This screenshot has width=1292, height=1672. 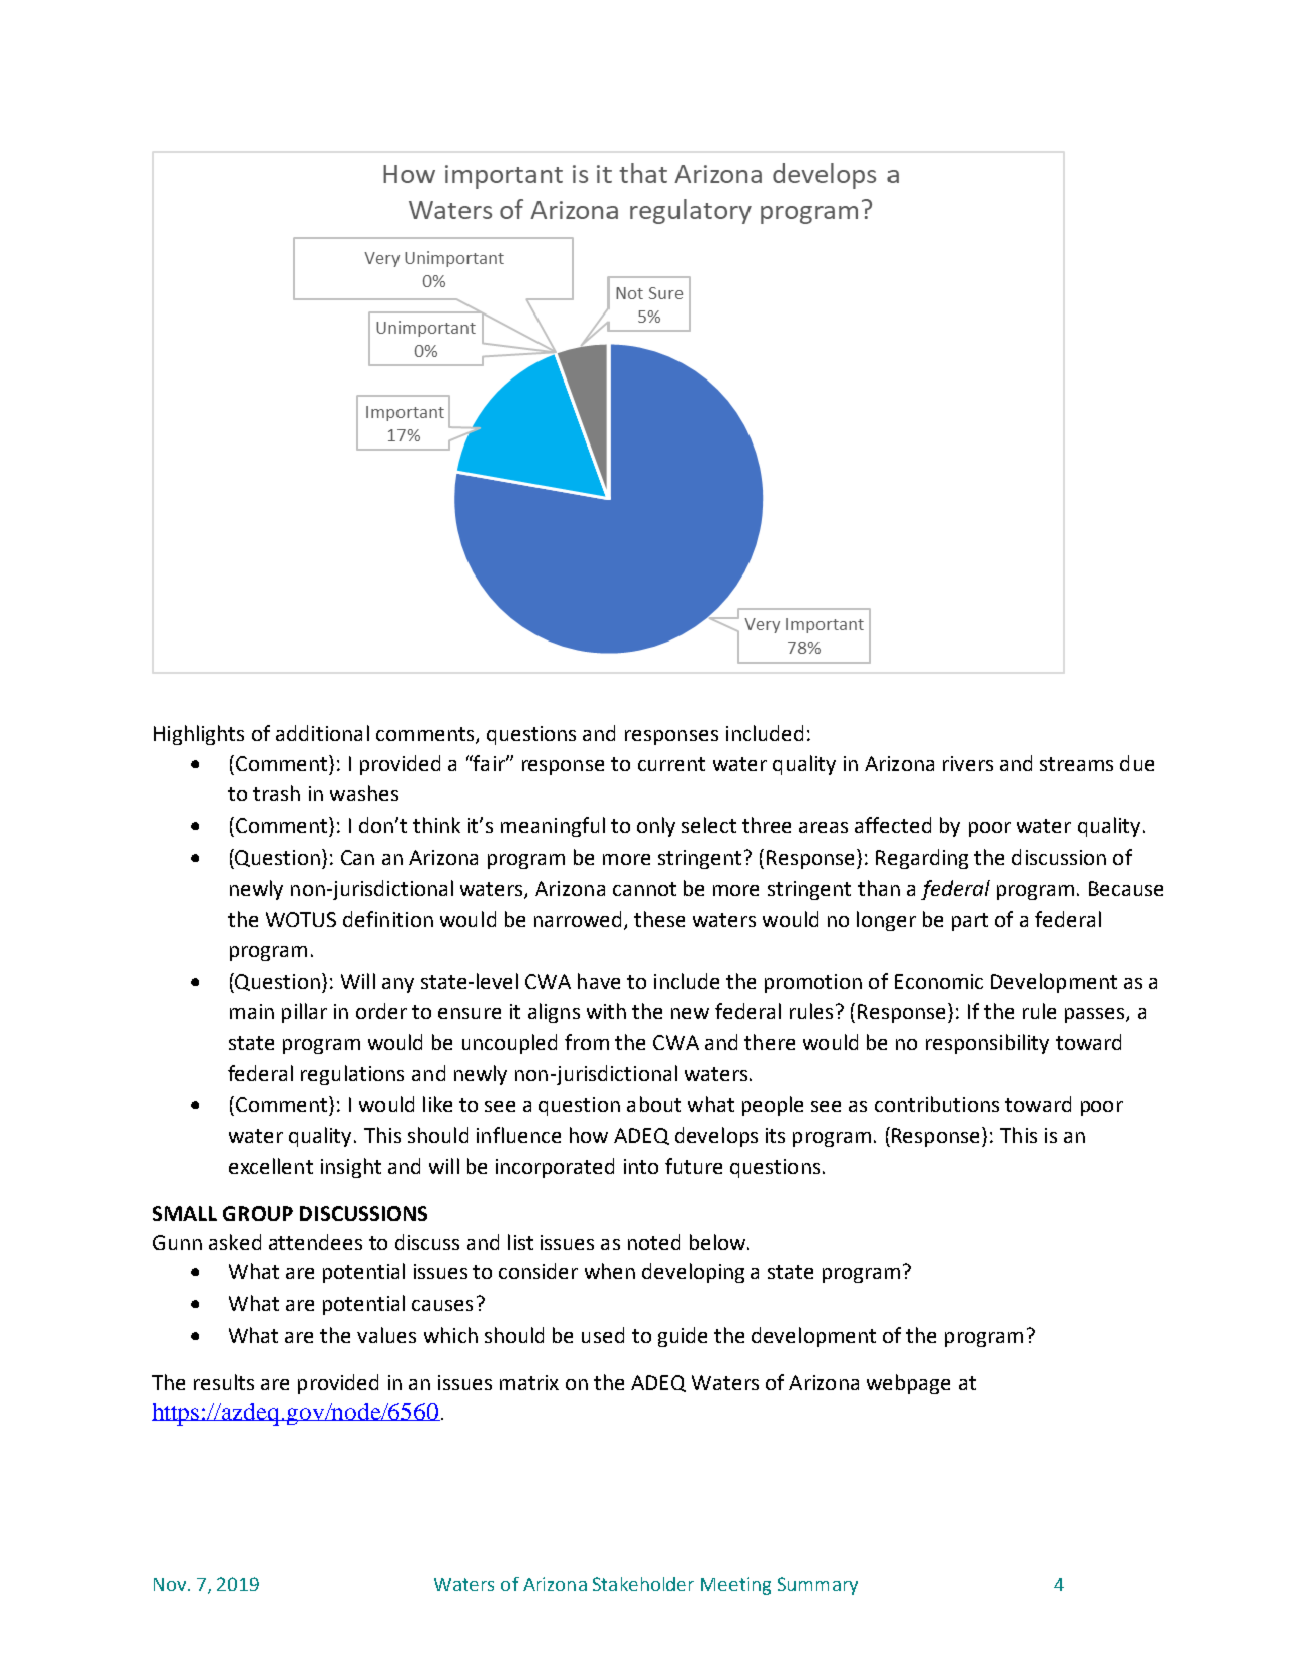 What do you see at coordinates (937, 1104) in the screenshot?
I see `contributions` at bounding box center [937, 1104].
